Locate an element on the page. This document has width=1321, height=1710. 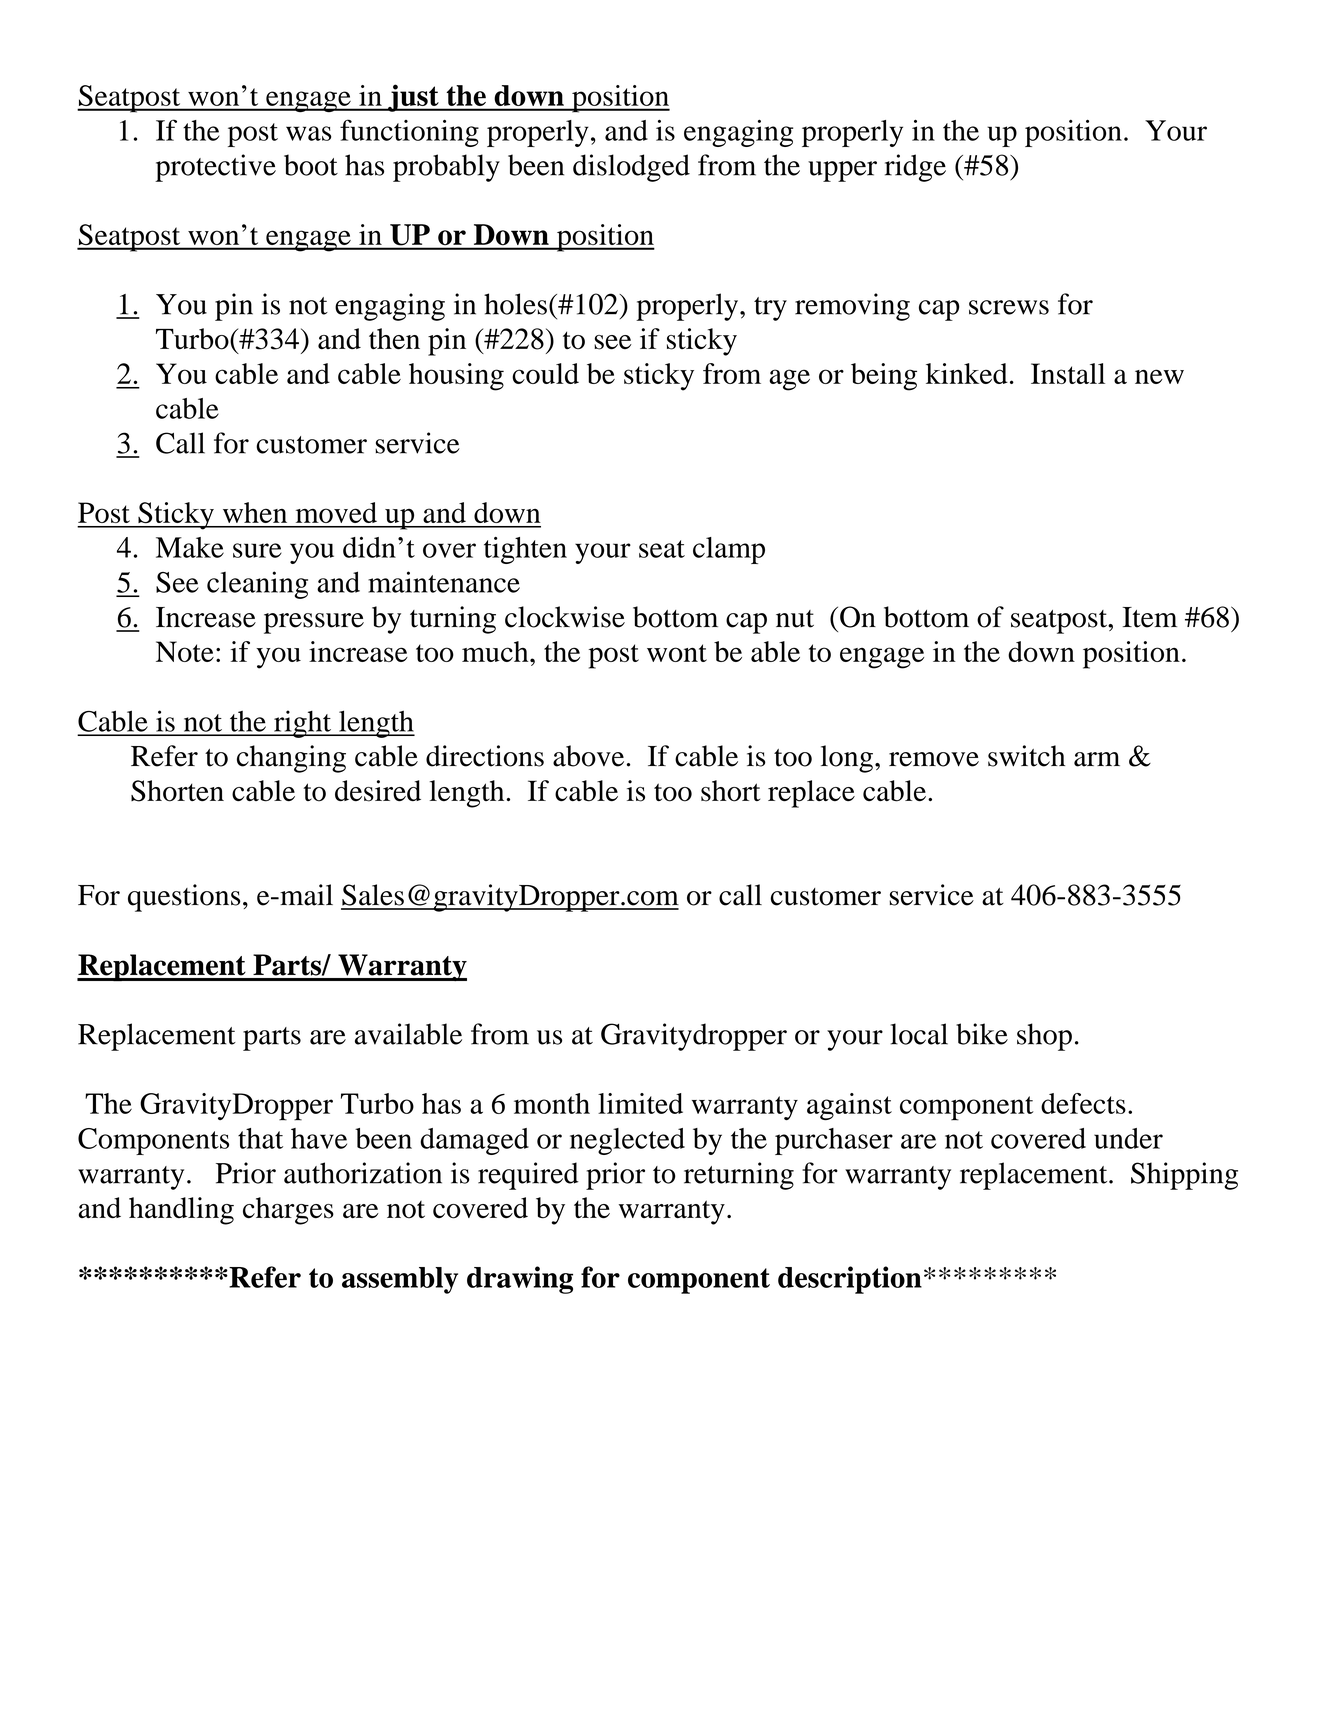
ridge is located at coordinates (915, 168).
